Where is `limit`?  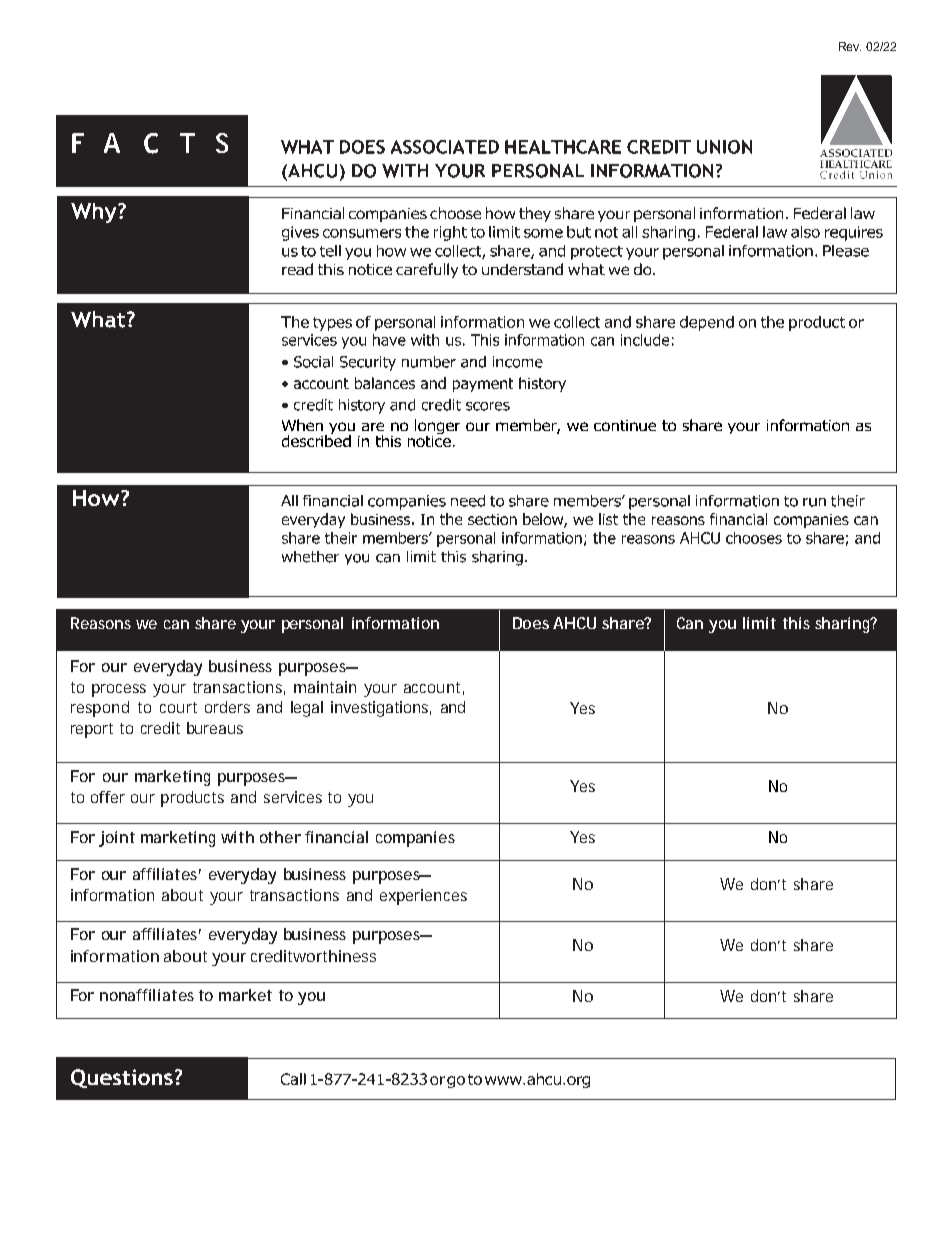
limit is located at coordinates (759, 623).
